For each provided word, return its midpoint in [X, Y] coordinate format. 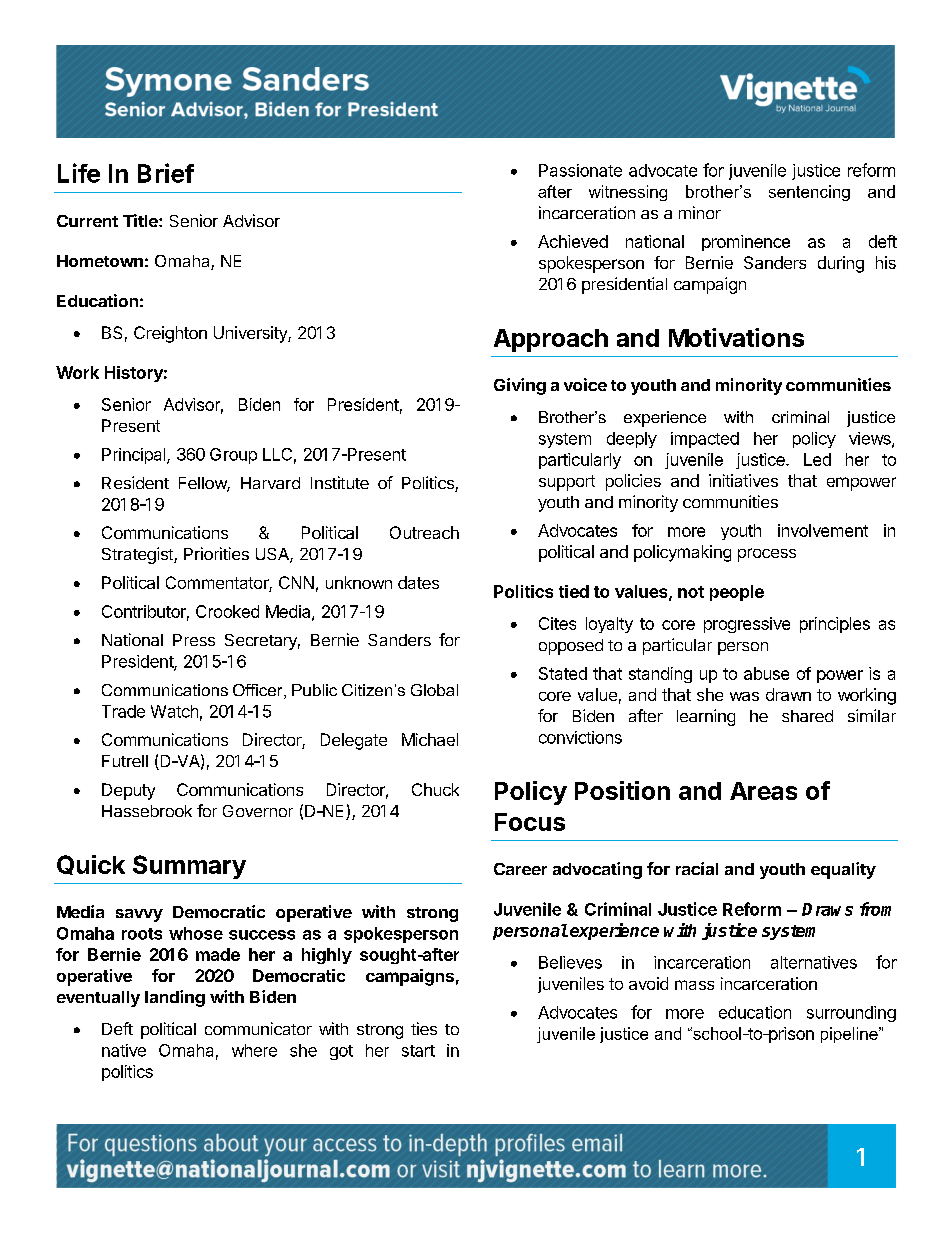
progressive [747, 625]
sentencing [809, 193]
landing [175, 998]
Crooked [227, 611]
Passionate [580, 170]
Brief [166, 173]
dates [418, 582]
